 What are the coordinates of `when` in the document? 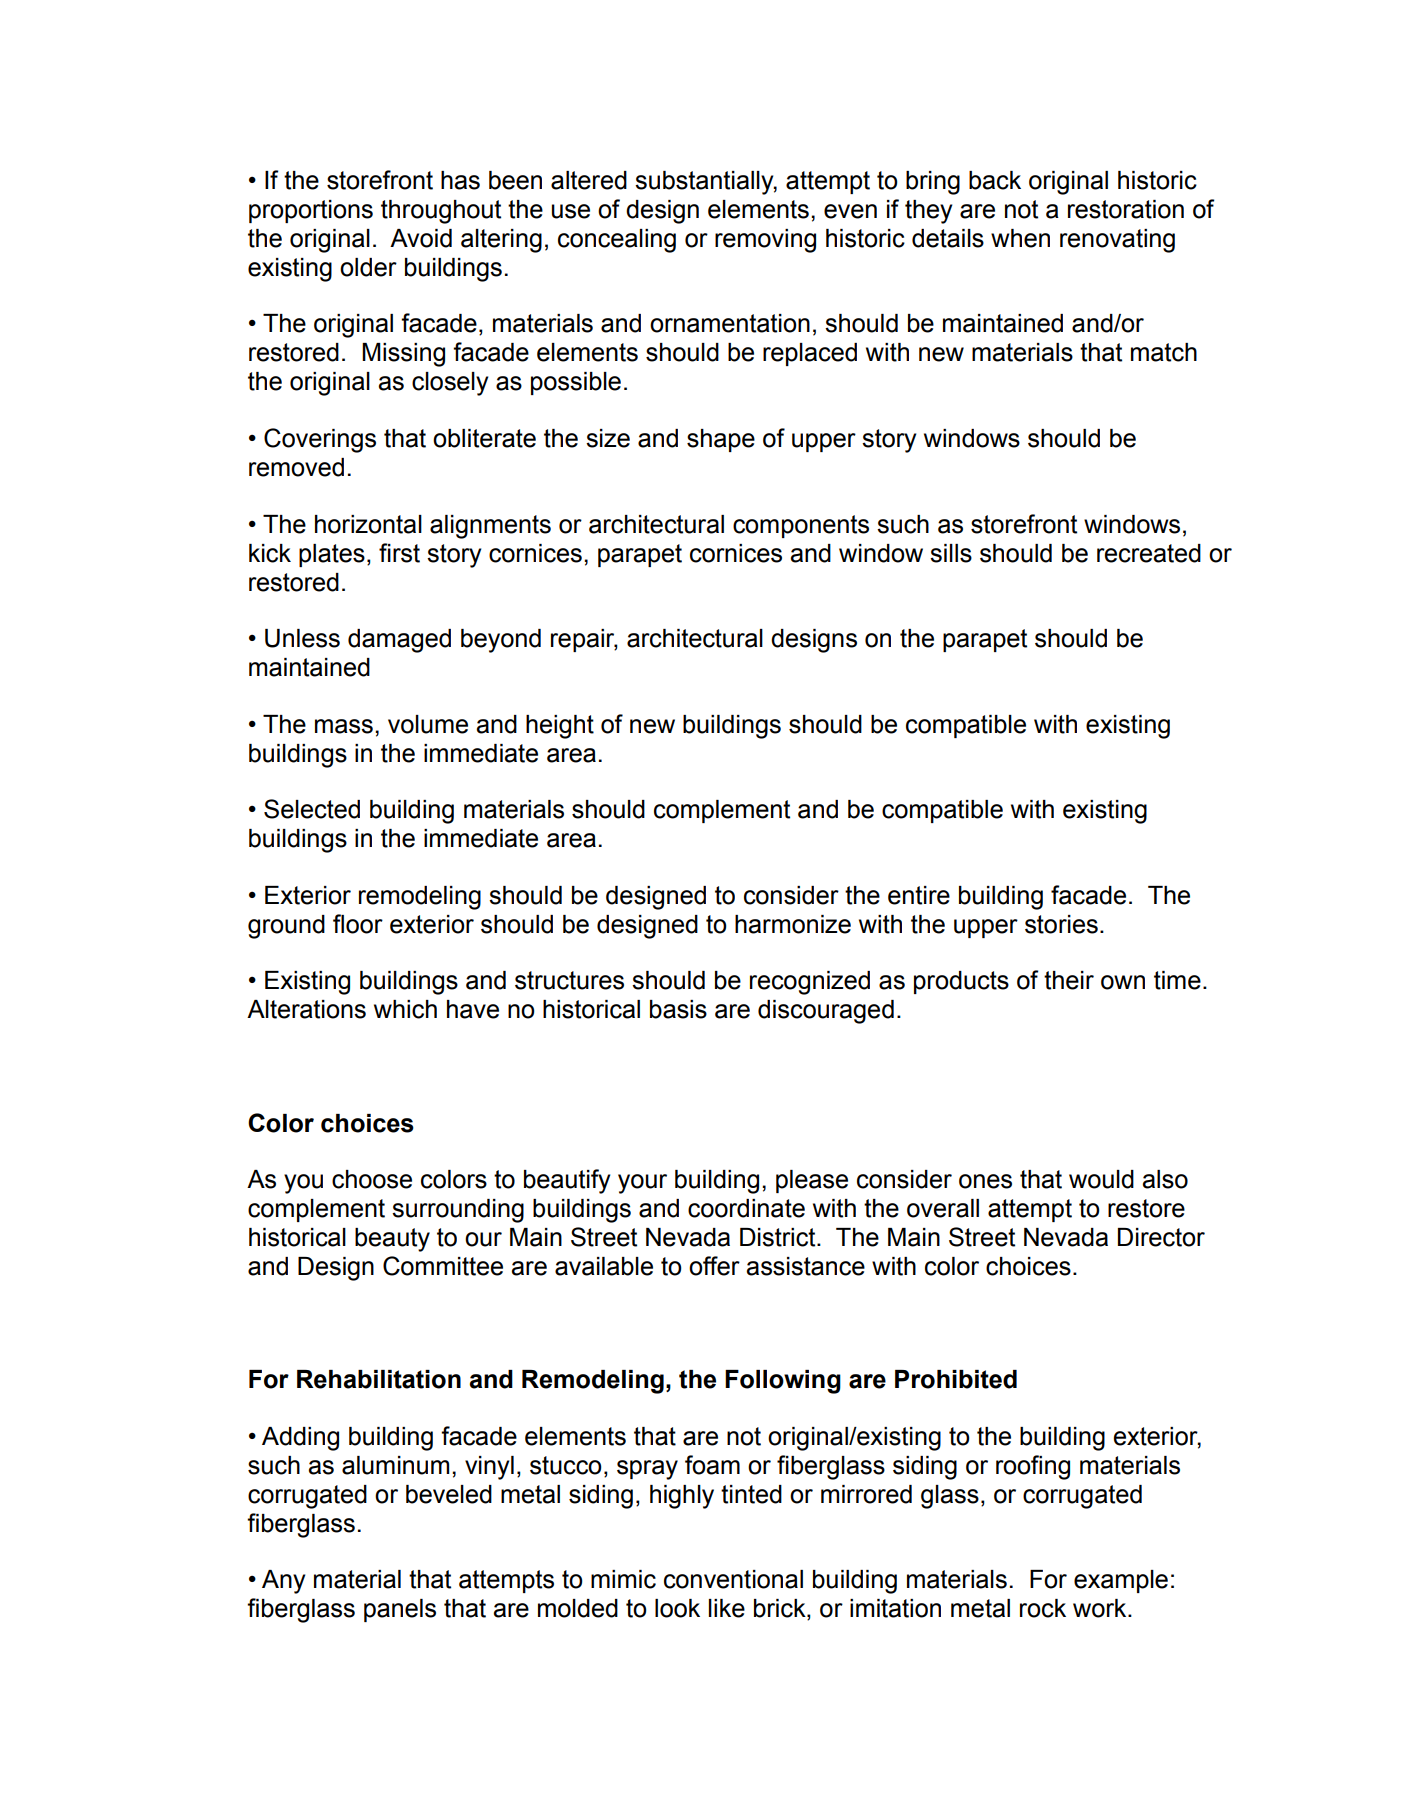 It's located at (1020, 238).
